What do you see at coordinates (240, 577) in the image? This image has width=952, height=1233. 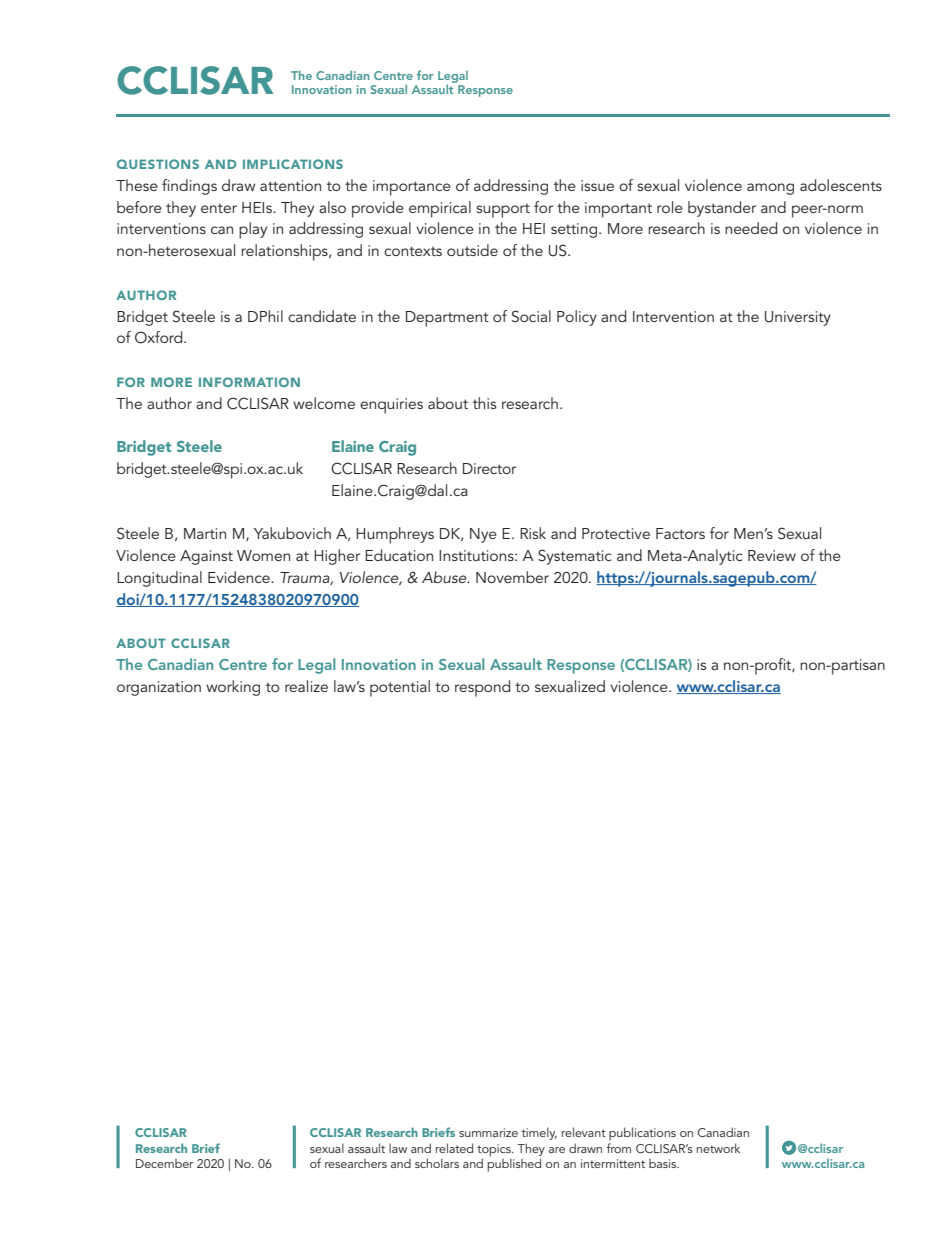 I see `Evidence` at bounding box center [240, 577].
